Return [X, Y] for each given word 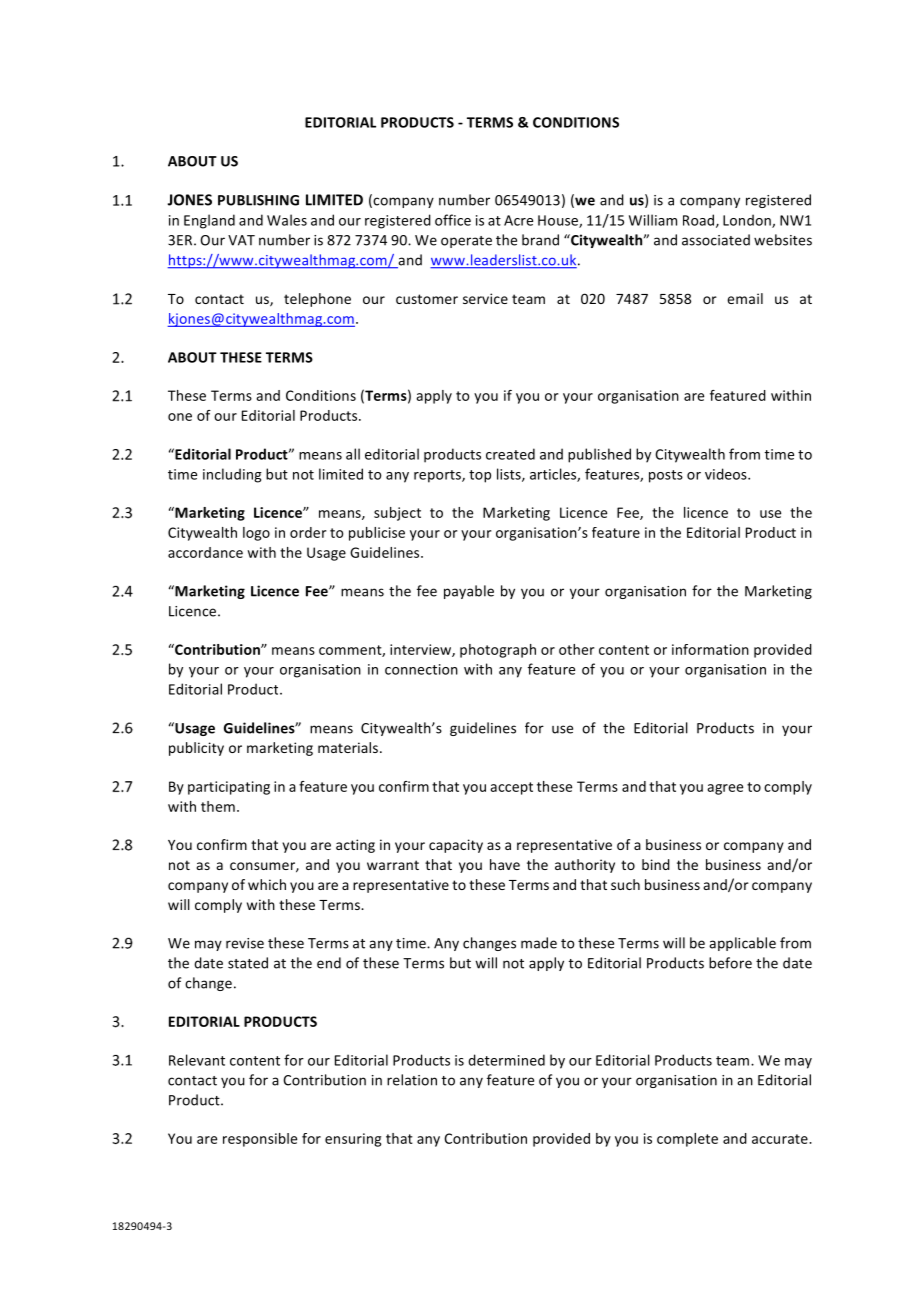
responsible [260, 1140]
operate [466, 242]
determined [506, 1060]
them [218, 806]
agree [725, 789]
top [480, 476]
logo [256, 534]
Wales [287, 220]
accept [511, 788]
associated [716, 240]
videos [727, 474]
